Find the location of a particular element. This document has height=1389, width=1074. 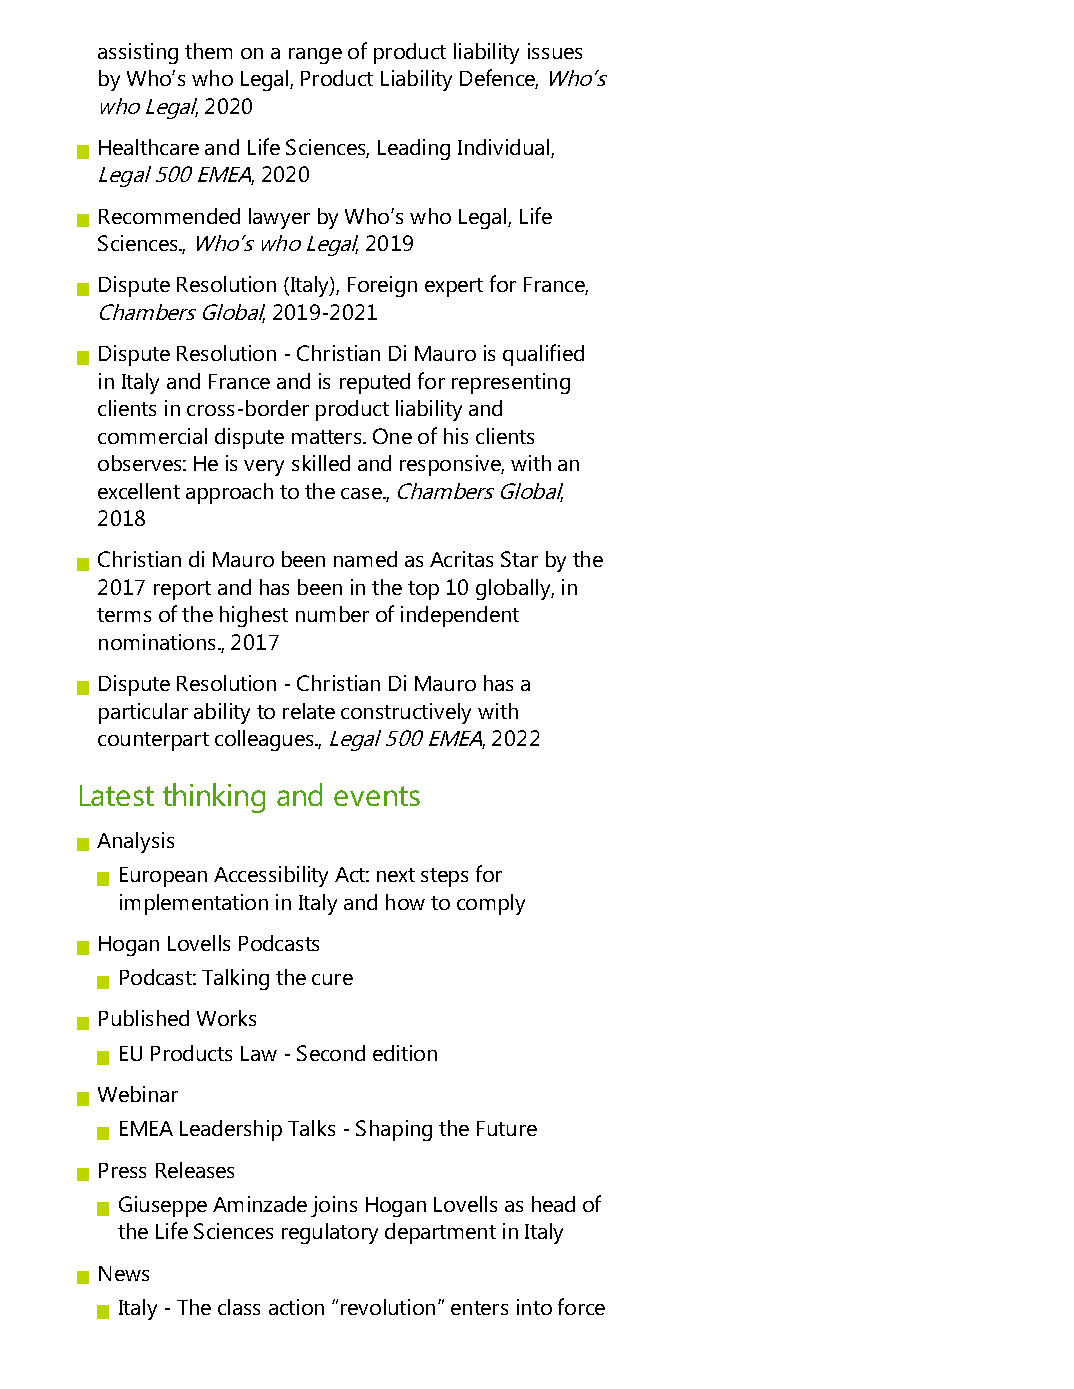

comply is located at coordinates (491, 904).
